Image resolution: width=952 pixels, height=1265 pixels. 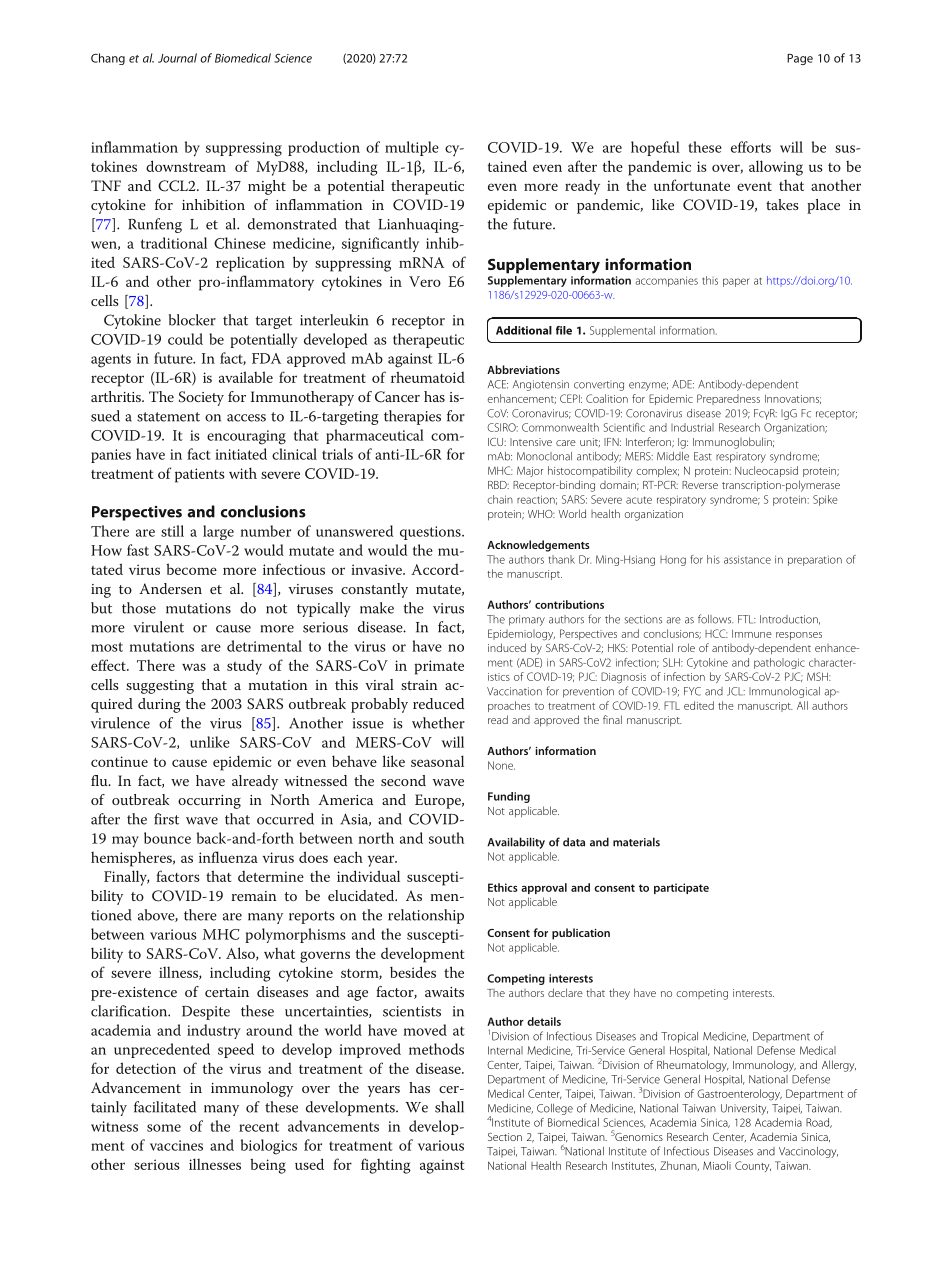 What do you see at coordinates (209, 802) in the screenshot?
I see `occurring` at bounding box center [209, 802].
